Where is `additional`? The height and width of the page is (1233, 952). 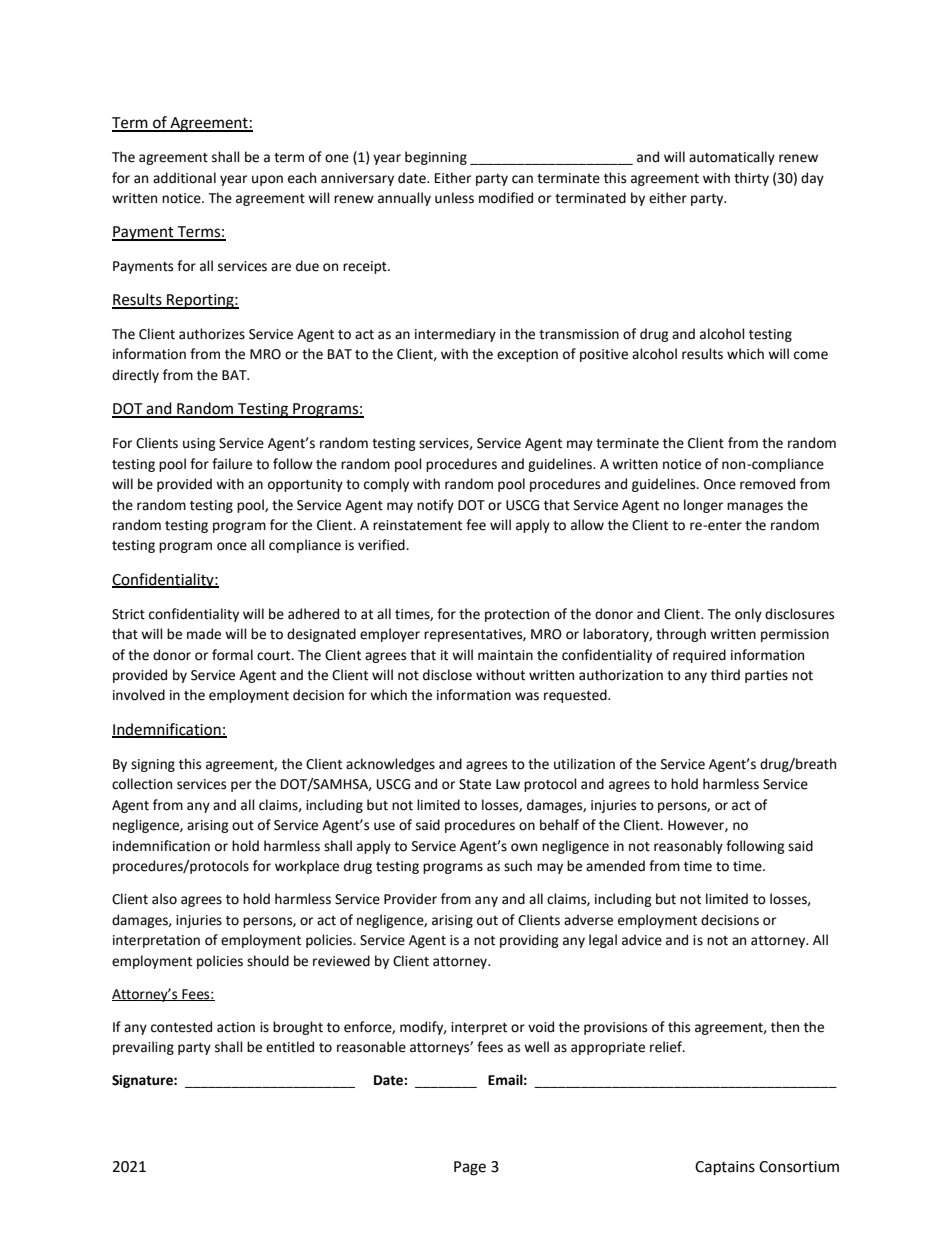 additional is located at coordinates (184, 178).
